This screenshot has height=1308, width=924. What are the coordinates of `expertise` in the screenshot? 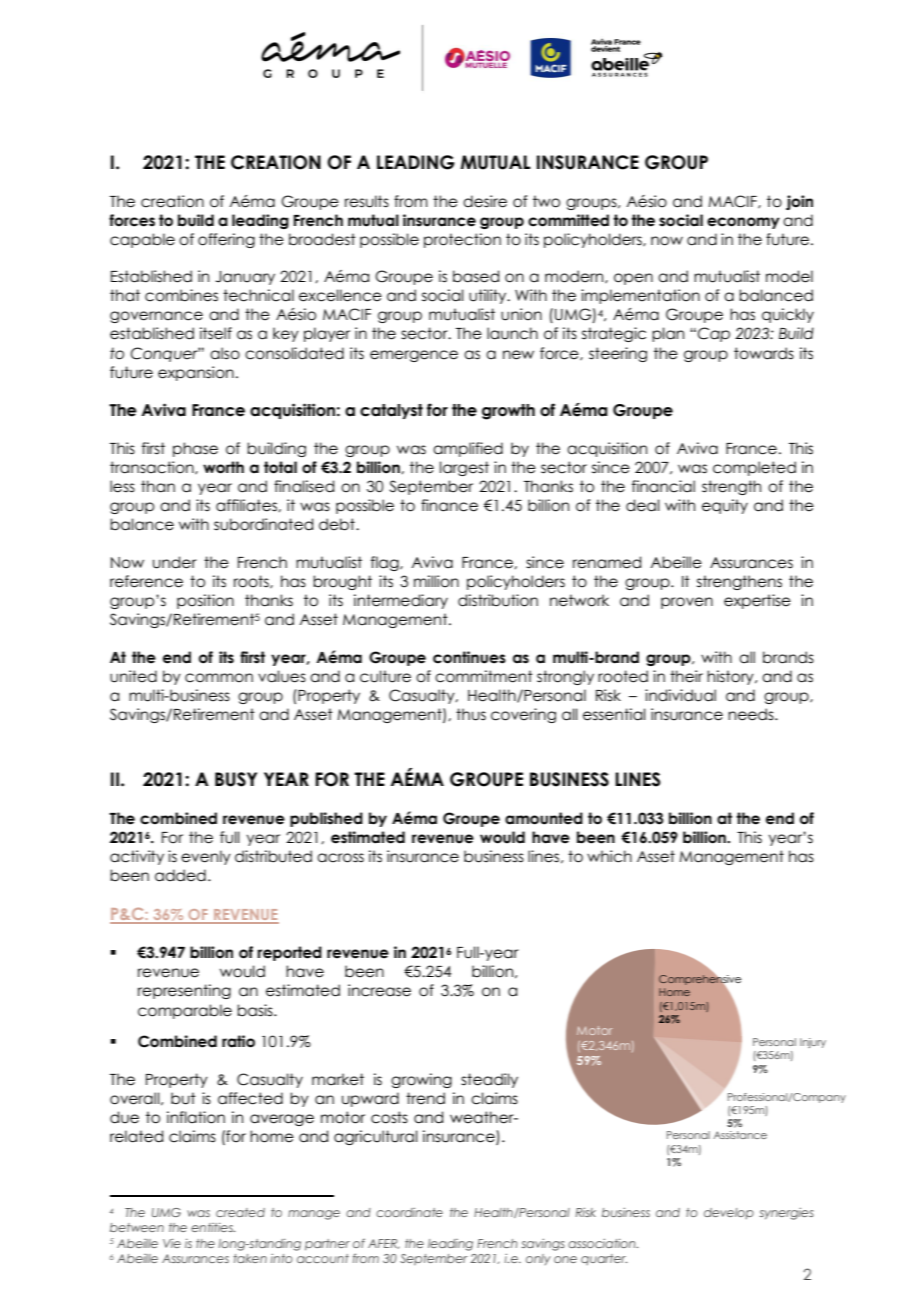 It's located at (757, 601).
